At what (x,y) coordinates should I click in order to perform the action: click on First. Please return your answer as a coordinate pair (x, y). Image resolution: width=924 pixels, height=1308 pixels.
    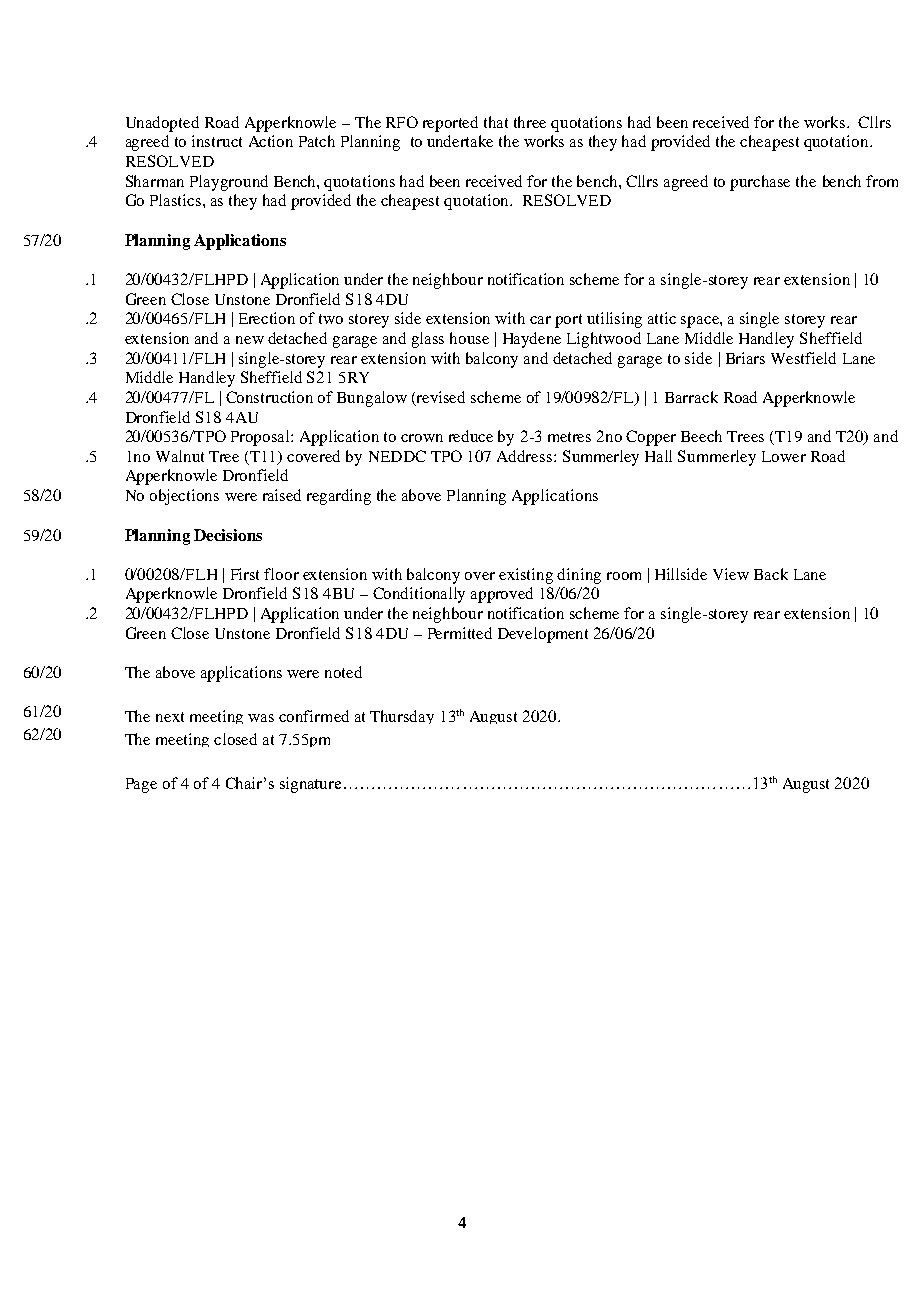
    Looking at the image, I should click on (245, 574).
